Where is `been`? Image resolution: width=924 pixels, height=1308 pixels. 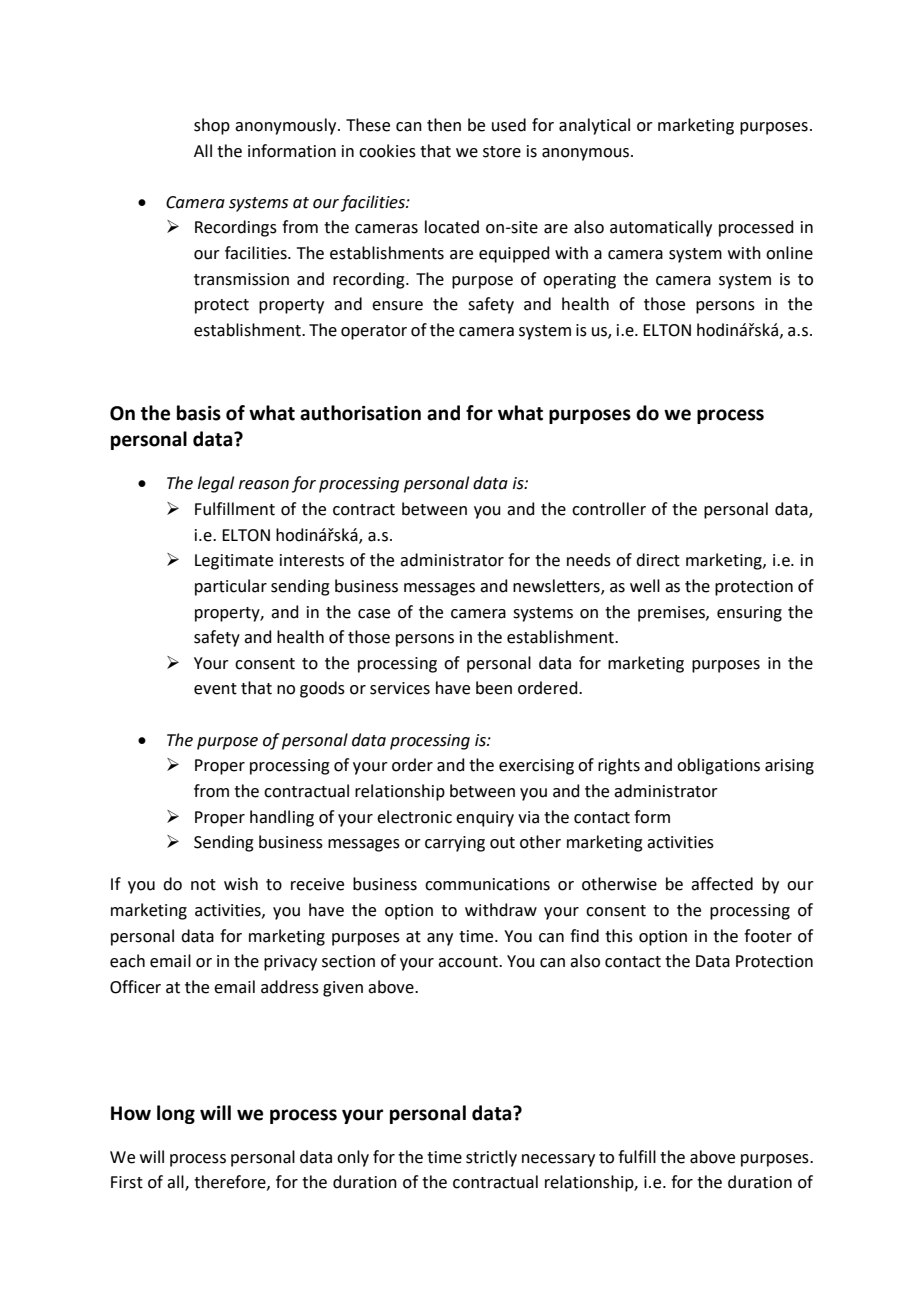 been is located at coordinates (494, 688).
